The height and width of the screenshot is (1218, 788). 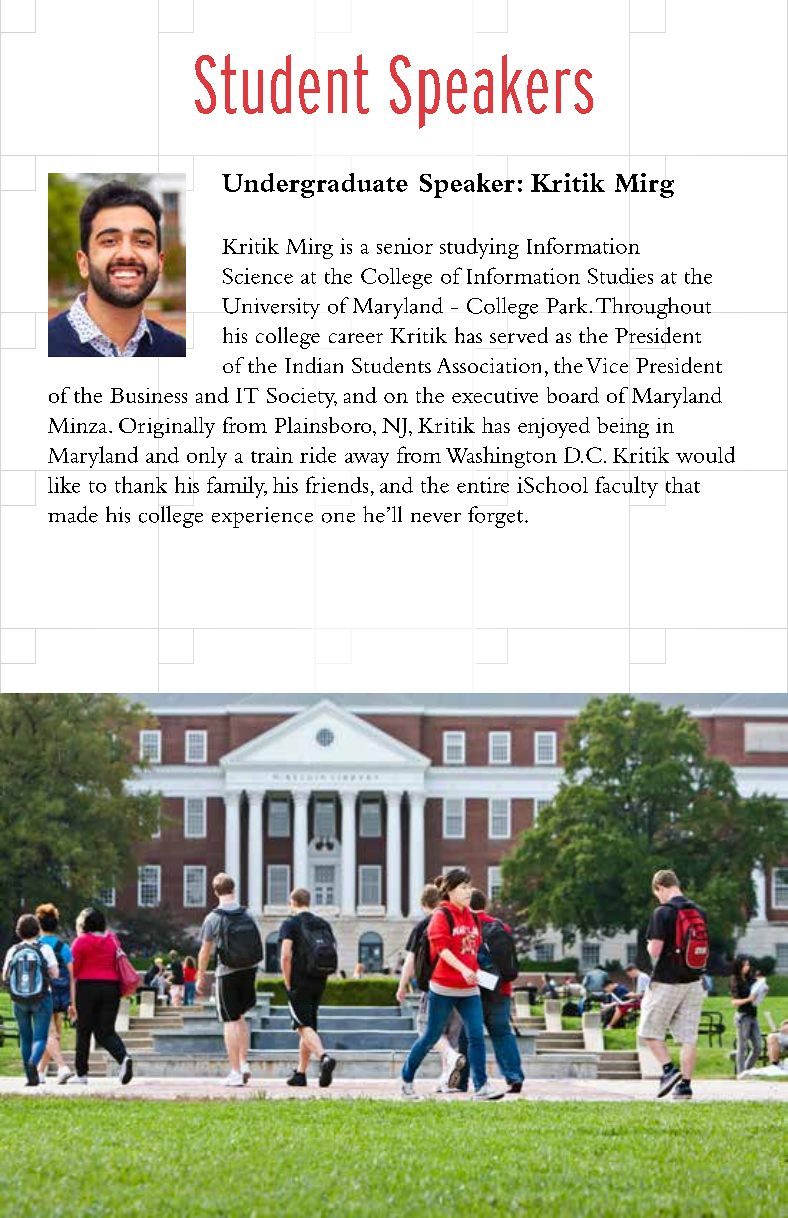 I want to click on one, so click(x=338, y=518).
